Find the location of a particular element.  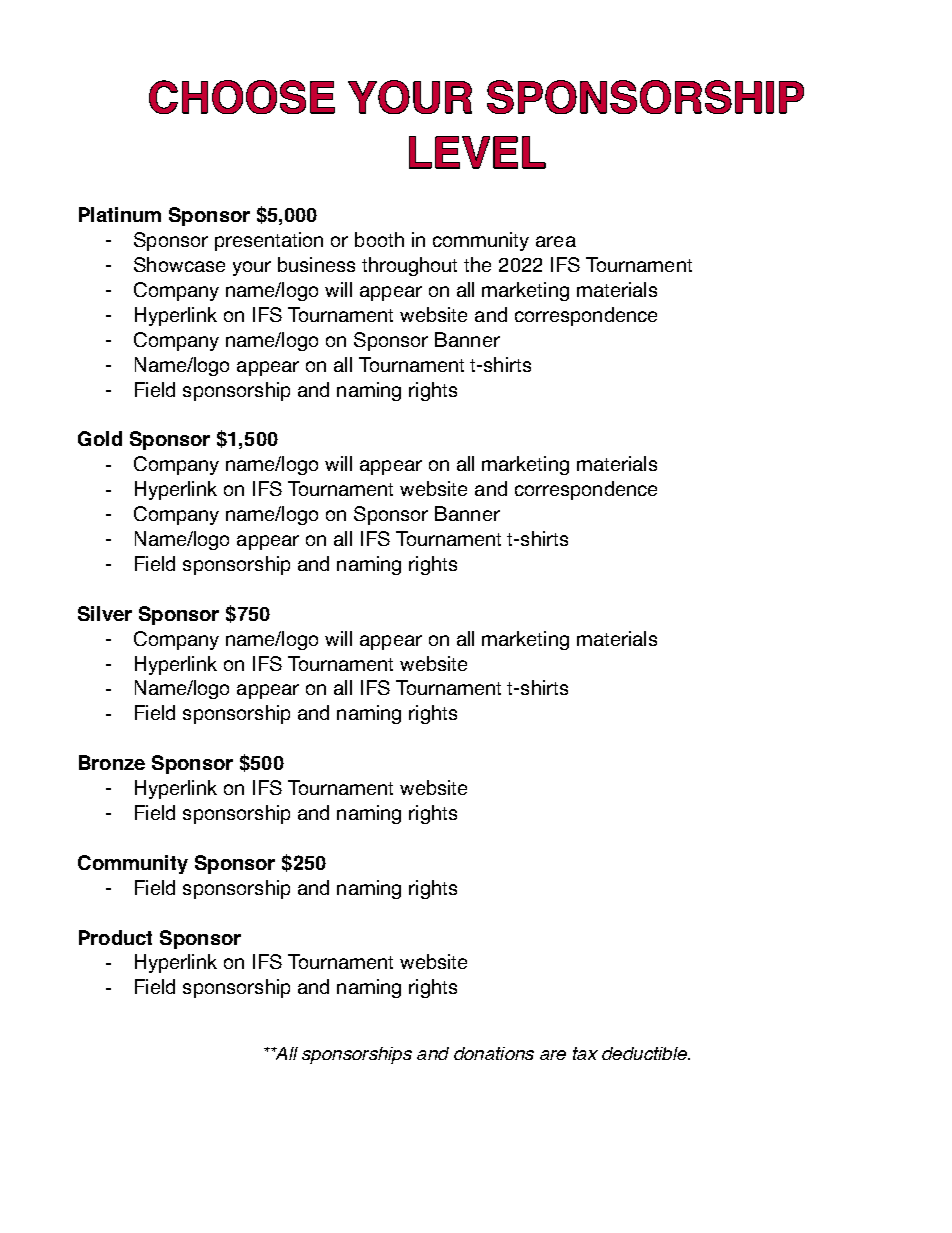

Silver is located at coordinates (105, 613).
